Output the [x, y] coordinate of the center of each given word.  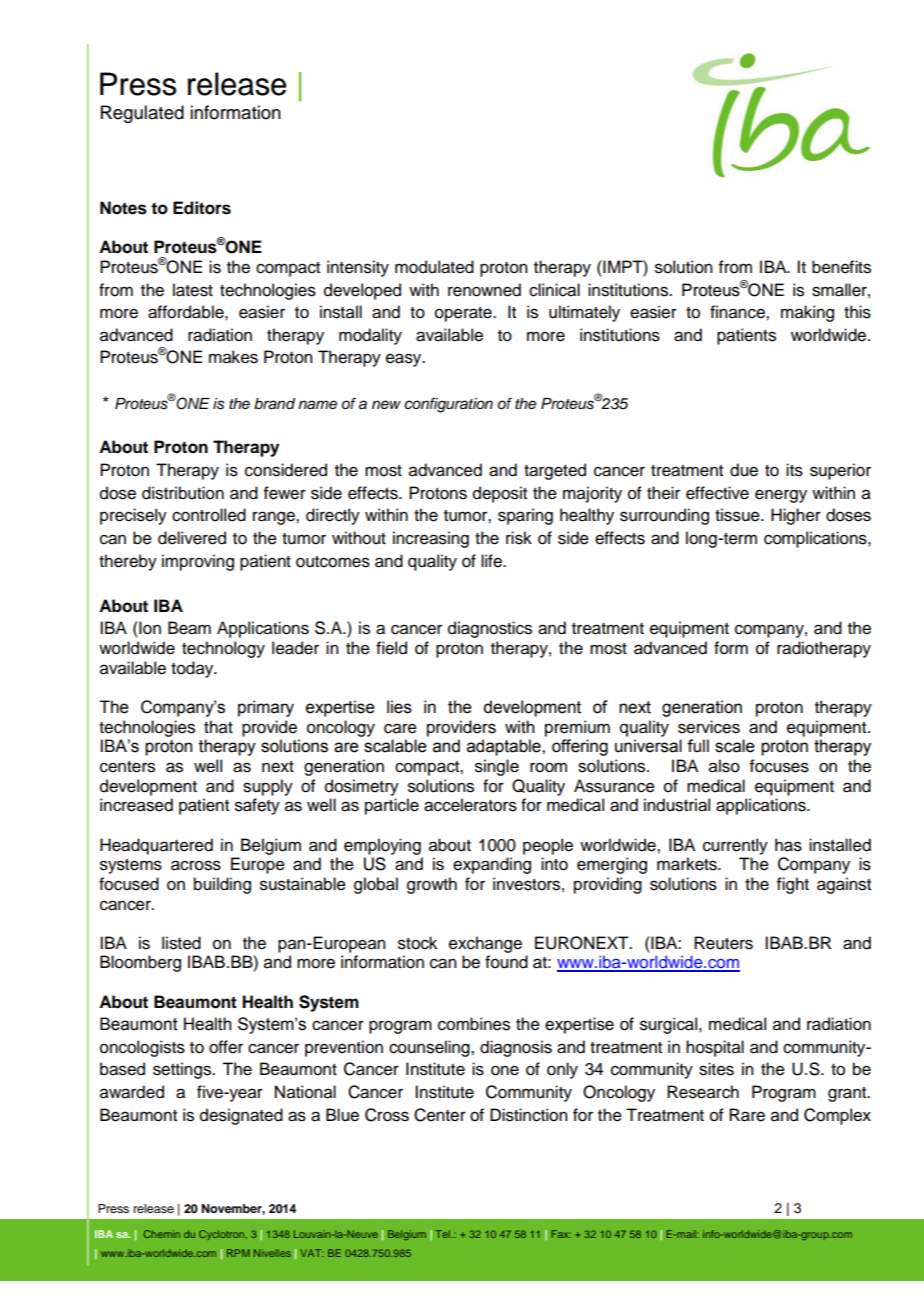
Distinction [528, 1115]
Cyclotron [221, 1235]
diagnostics [490, 629]
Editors [202, 208]
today [193, 669]
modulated [434, 267]
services [709, 727]
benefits [841, 267]
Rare [747, 1115]
